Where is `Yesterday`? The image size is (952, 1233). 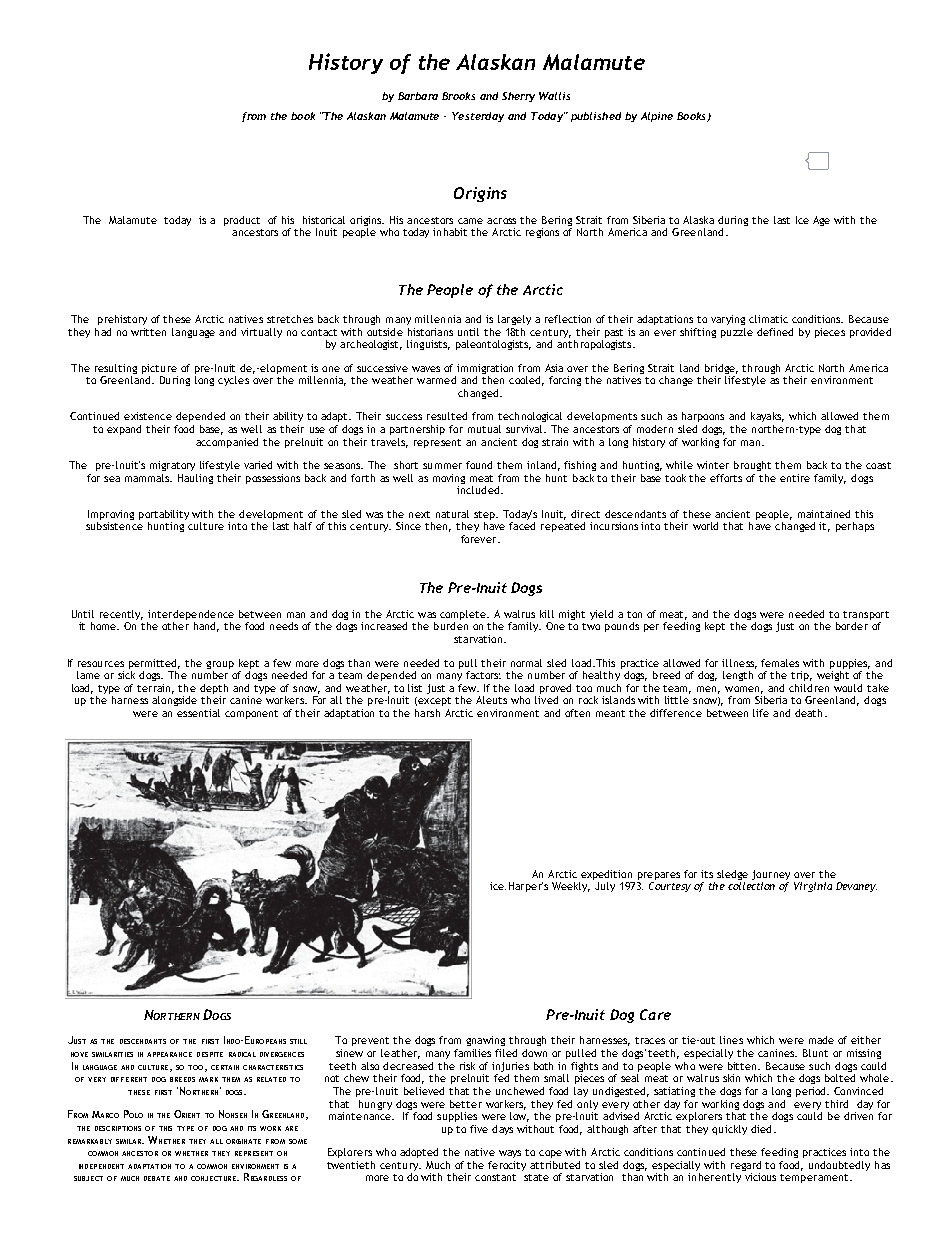
Yesterday is located at coordinates (478, 117).
